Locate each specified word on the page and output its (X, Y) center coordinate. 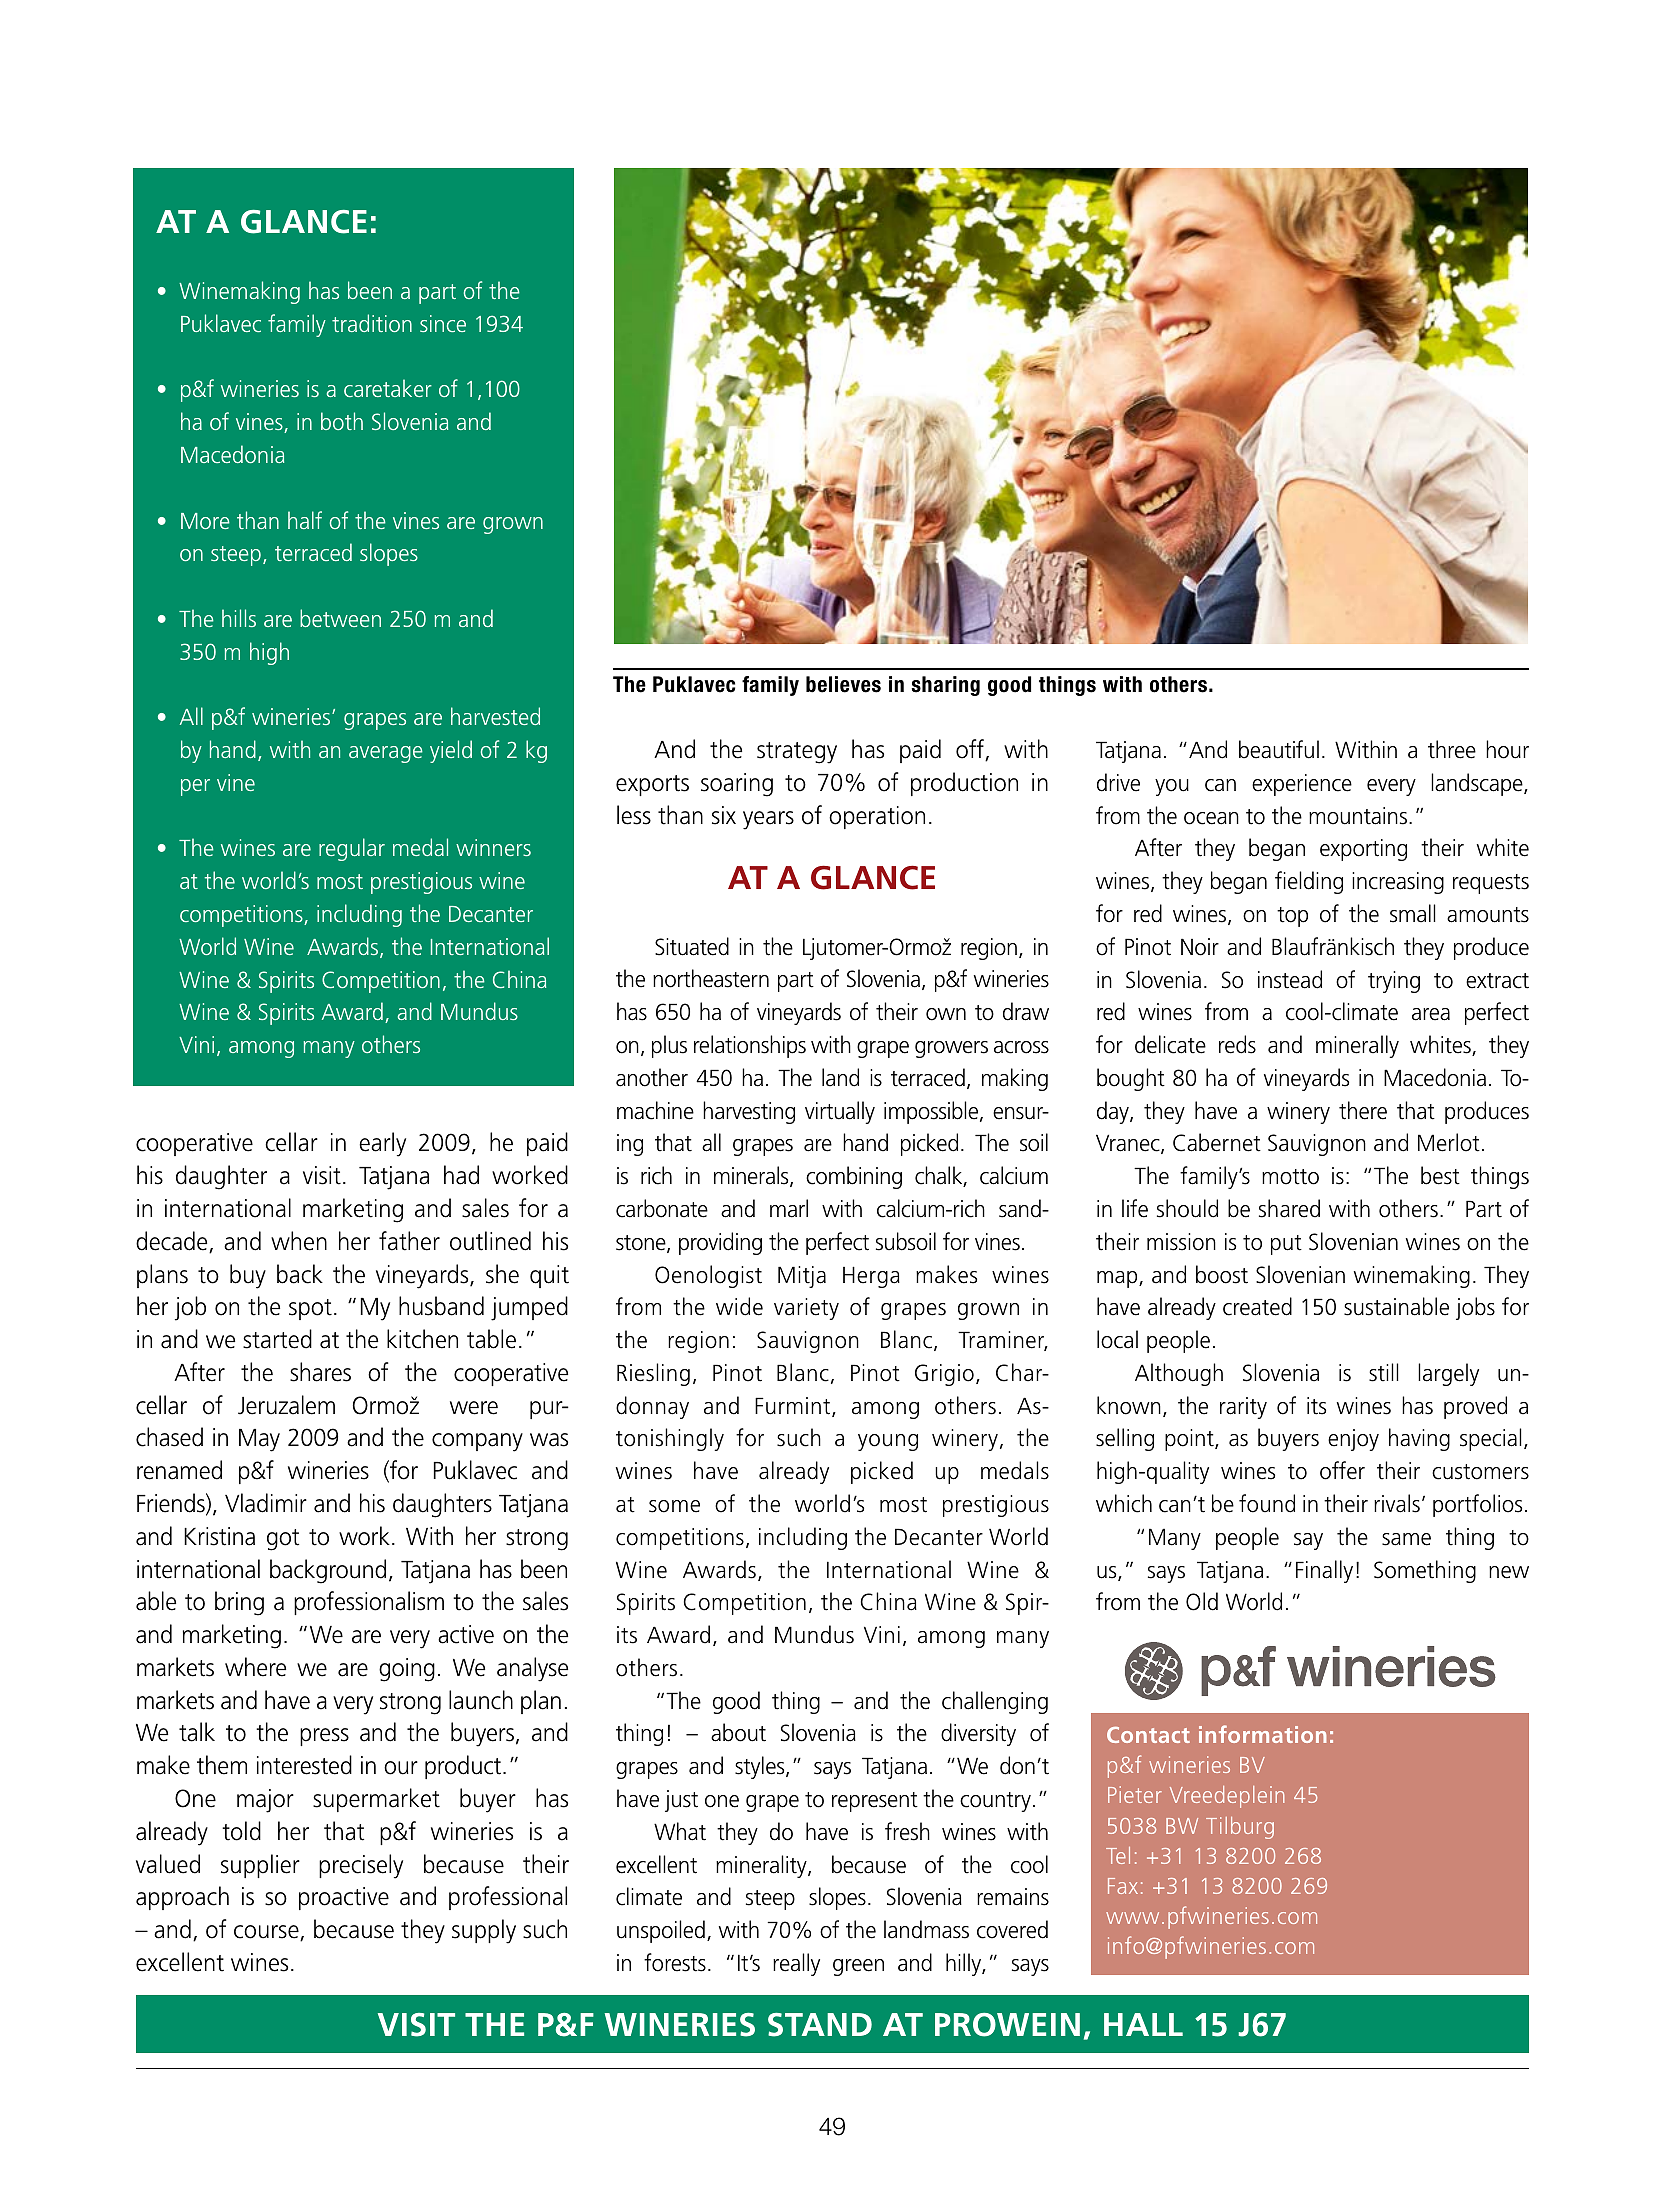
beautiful (1279, 749)
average (386, 754)
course (267, 1933)
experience (1302, 785)
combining (854, 1177)
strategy (797, 753)
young (888, 1442)
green (858, 1967)
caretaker (388, 388)
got (283, 1540)
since (443, 323)
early (382, 1144)
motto (1290, 1177)
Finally (1324, 1571)
